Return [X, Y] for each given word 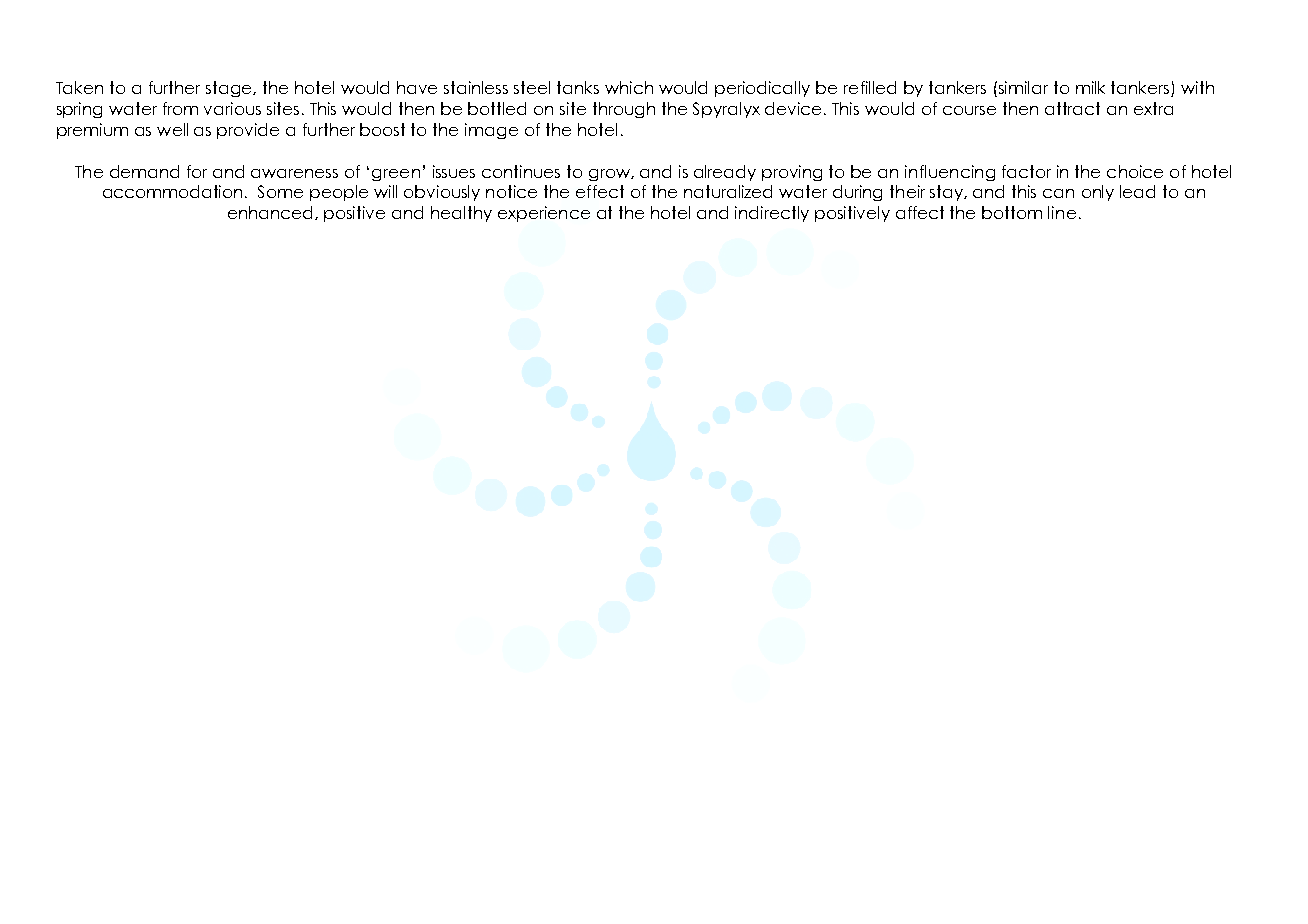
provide [248, 131]
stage [230, 89]
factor [1026, 171]
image [491, 131]
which [629, 87]
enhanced [272, 213]
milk [1090, 87]
